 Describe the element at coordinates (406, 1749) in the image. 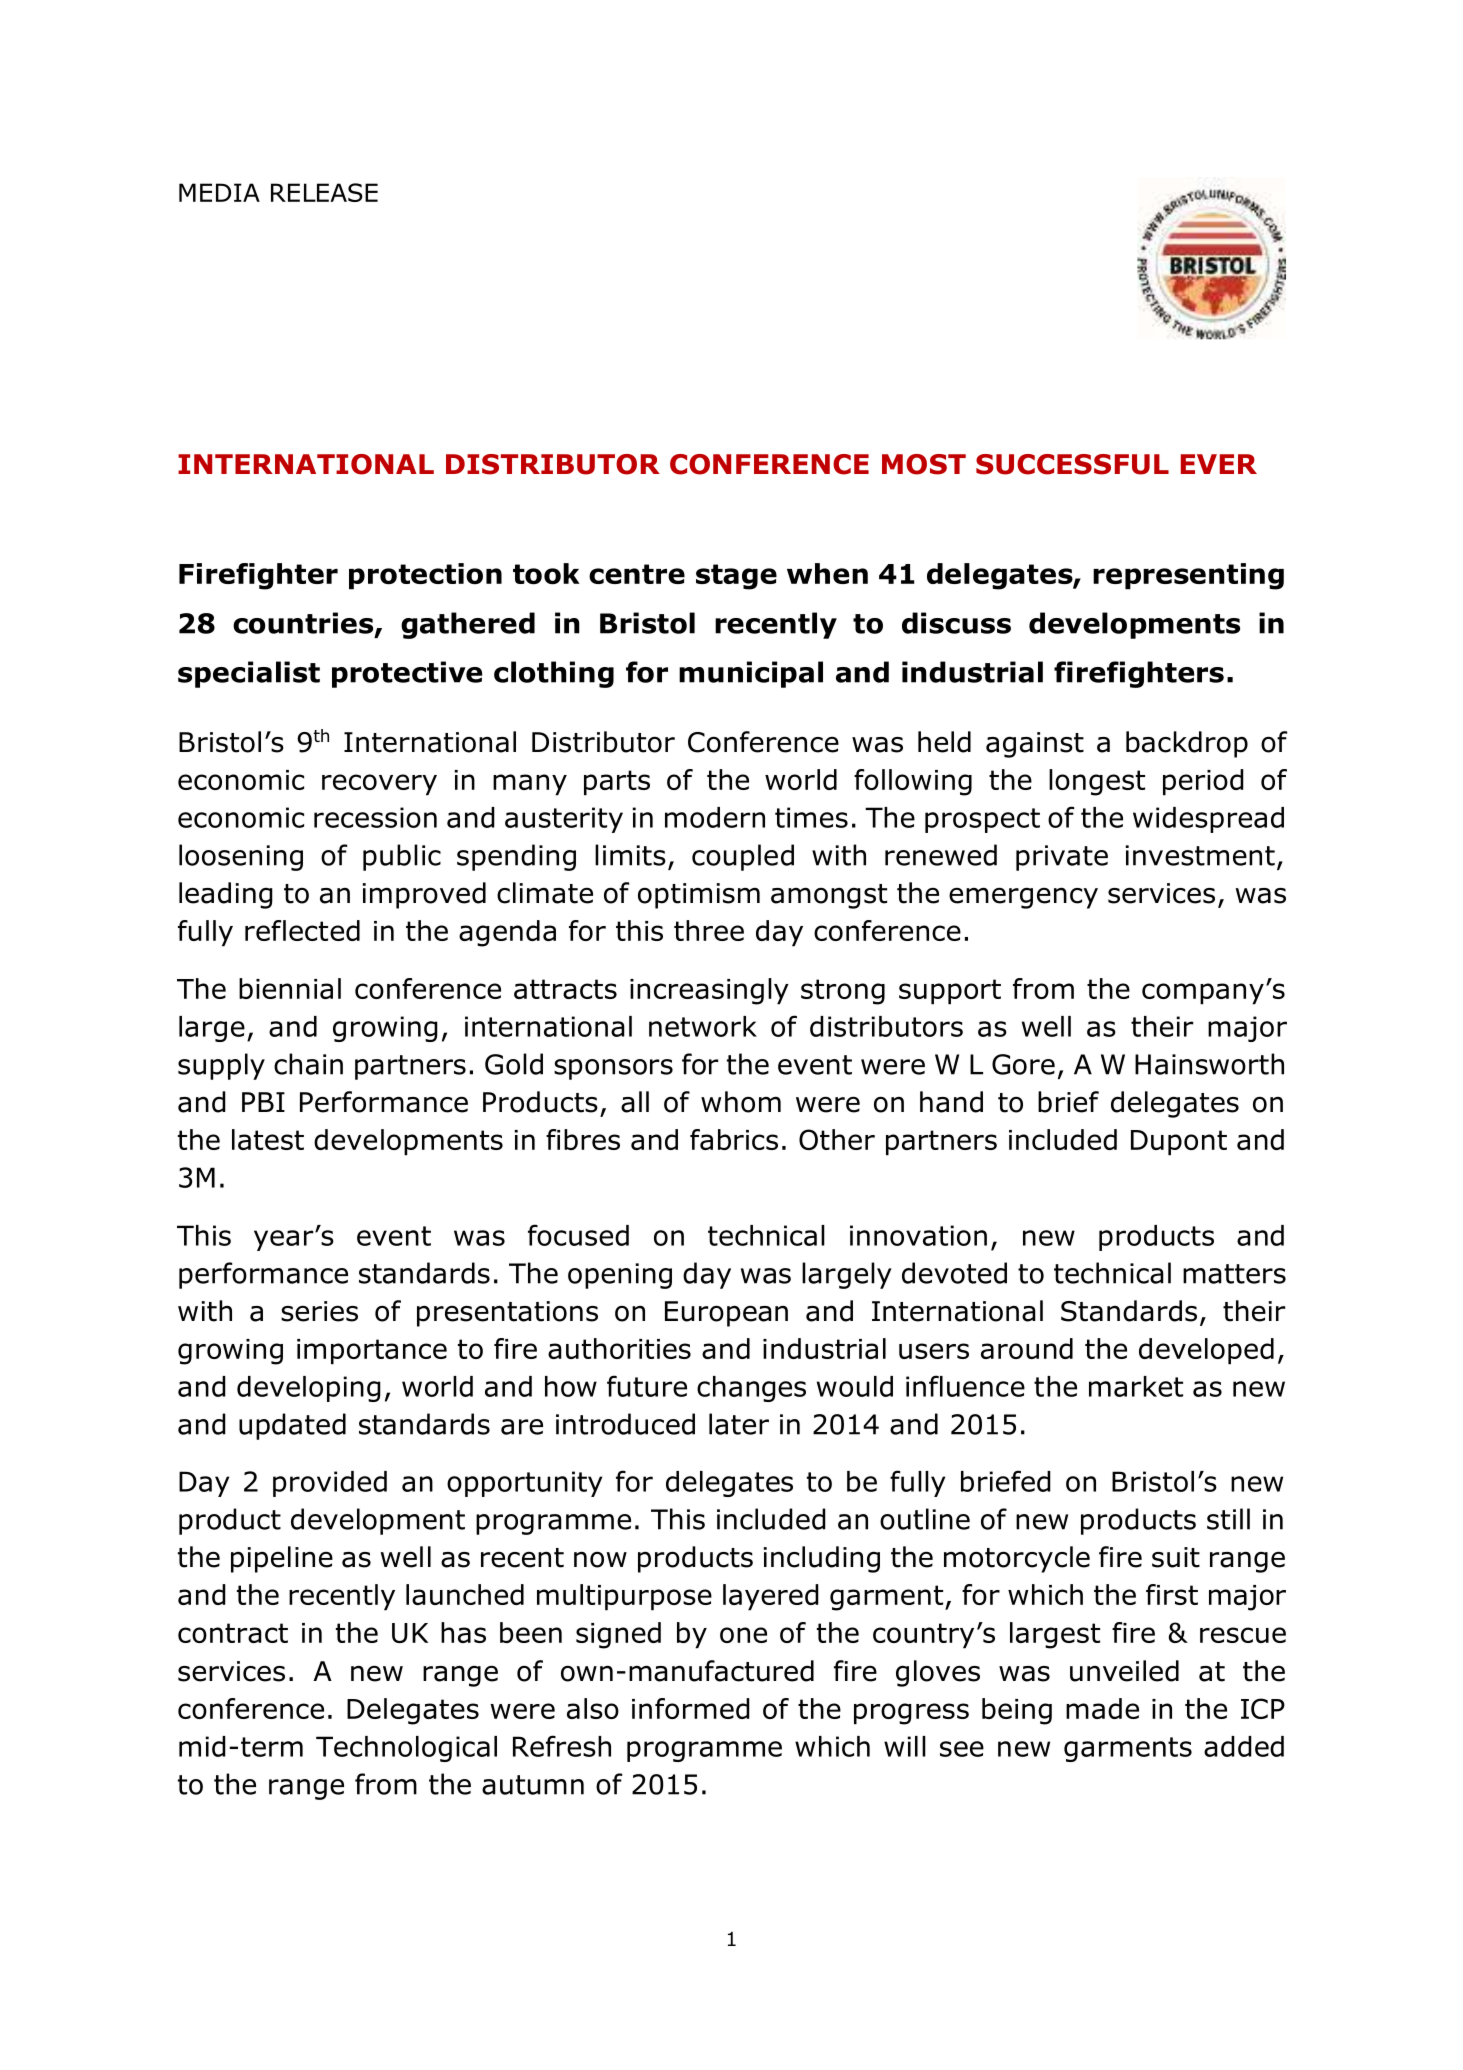

I see `Technological` at that location.
